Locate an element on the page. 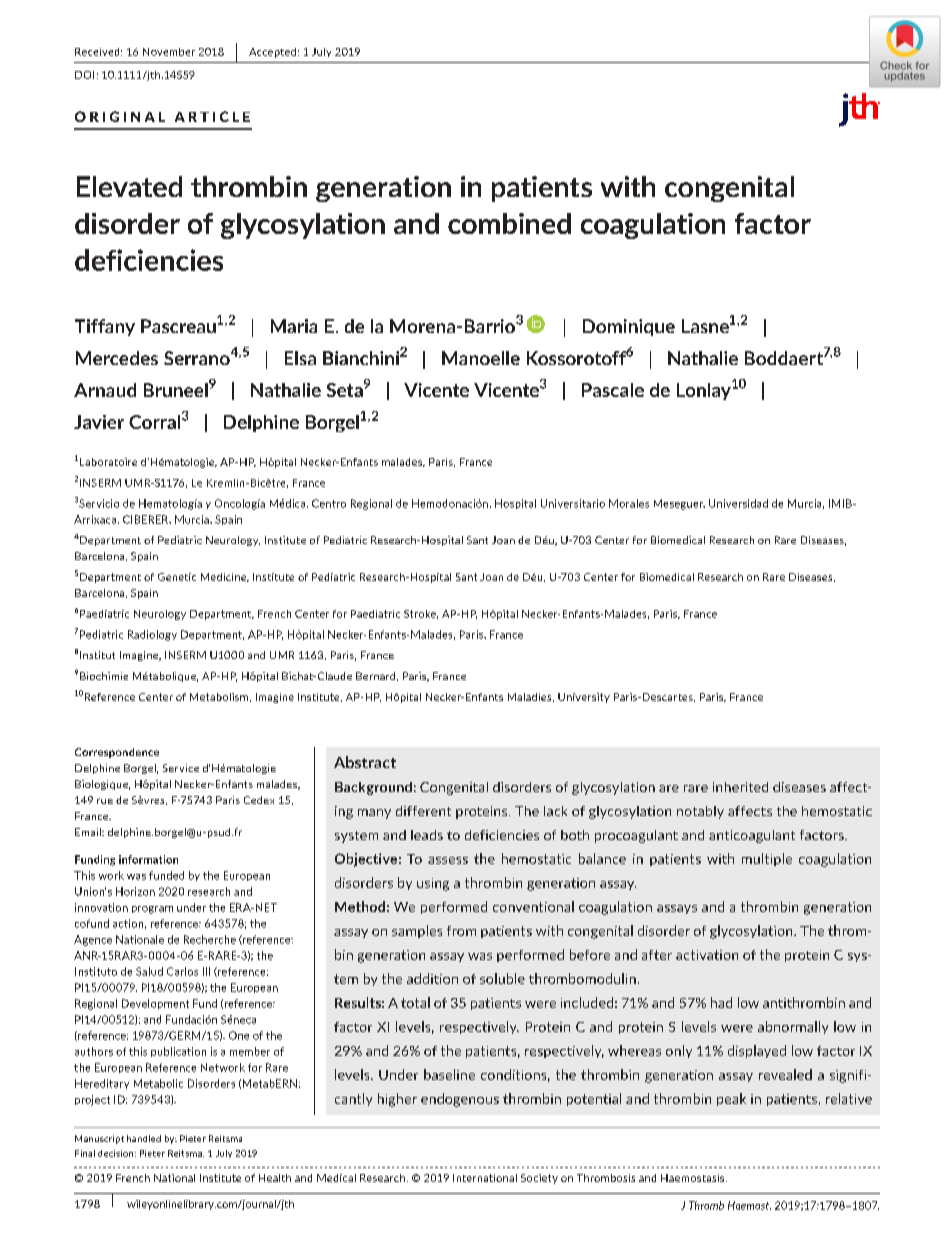 The image size is (952, 1251). Radiology is located at coordinates (152, 635).
